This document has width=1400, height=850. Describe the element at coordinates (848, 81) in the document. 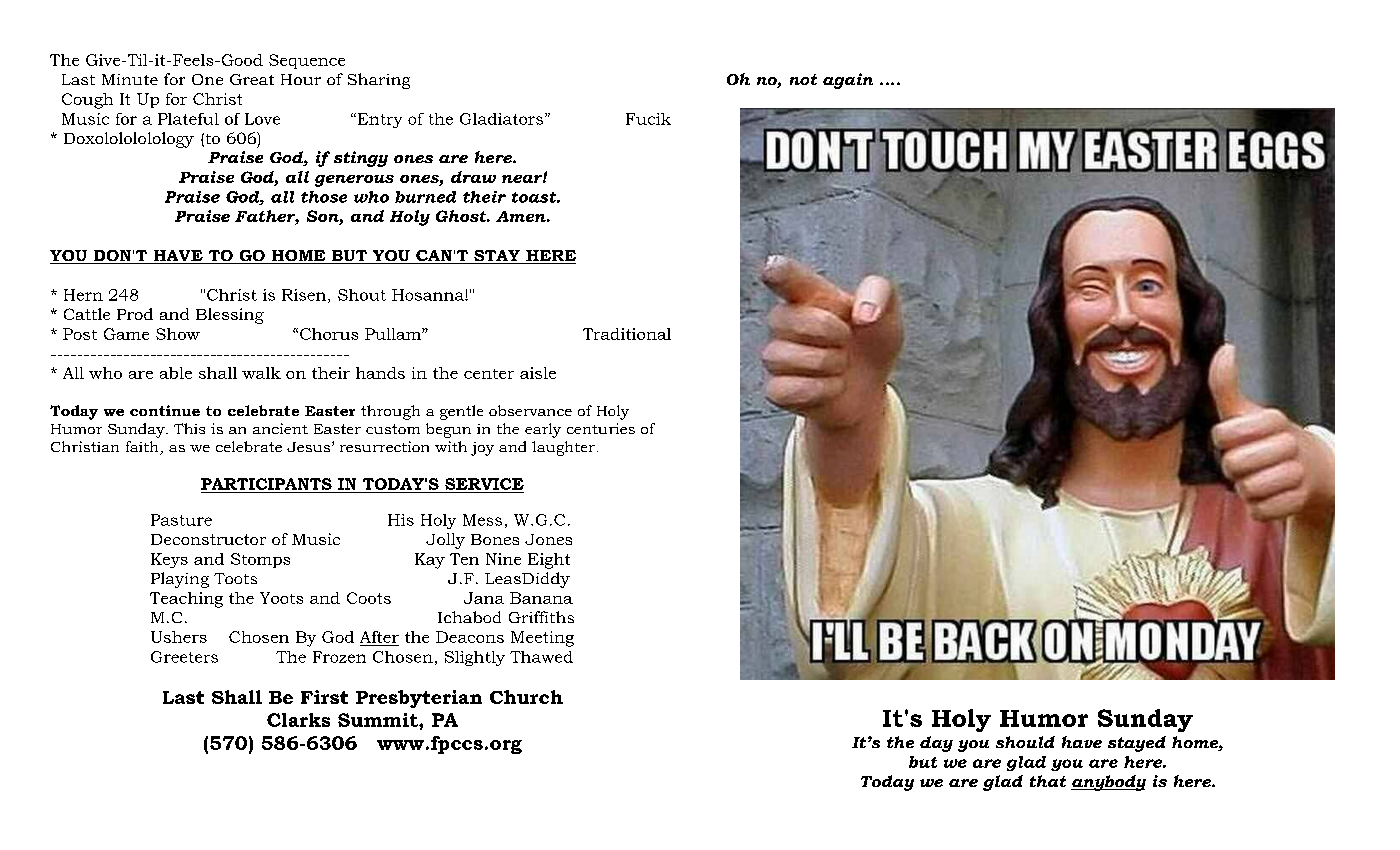

I see `again` at that location.
